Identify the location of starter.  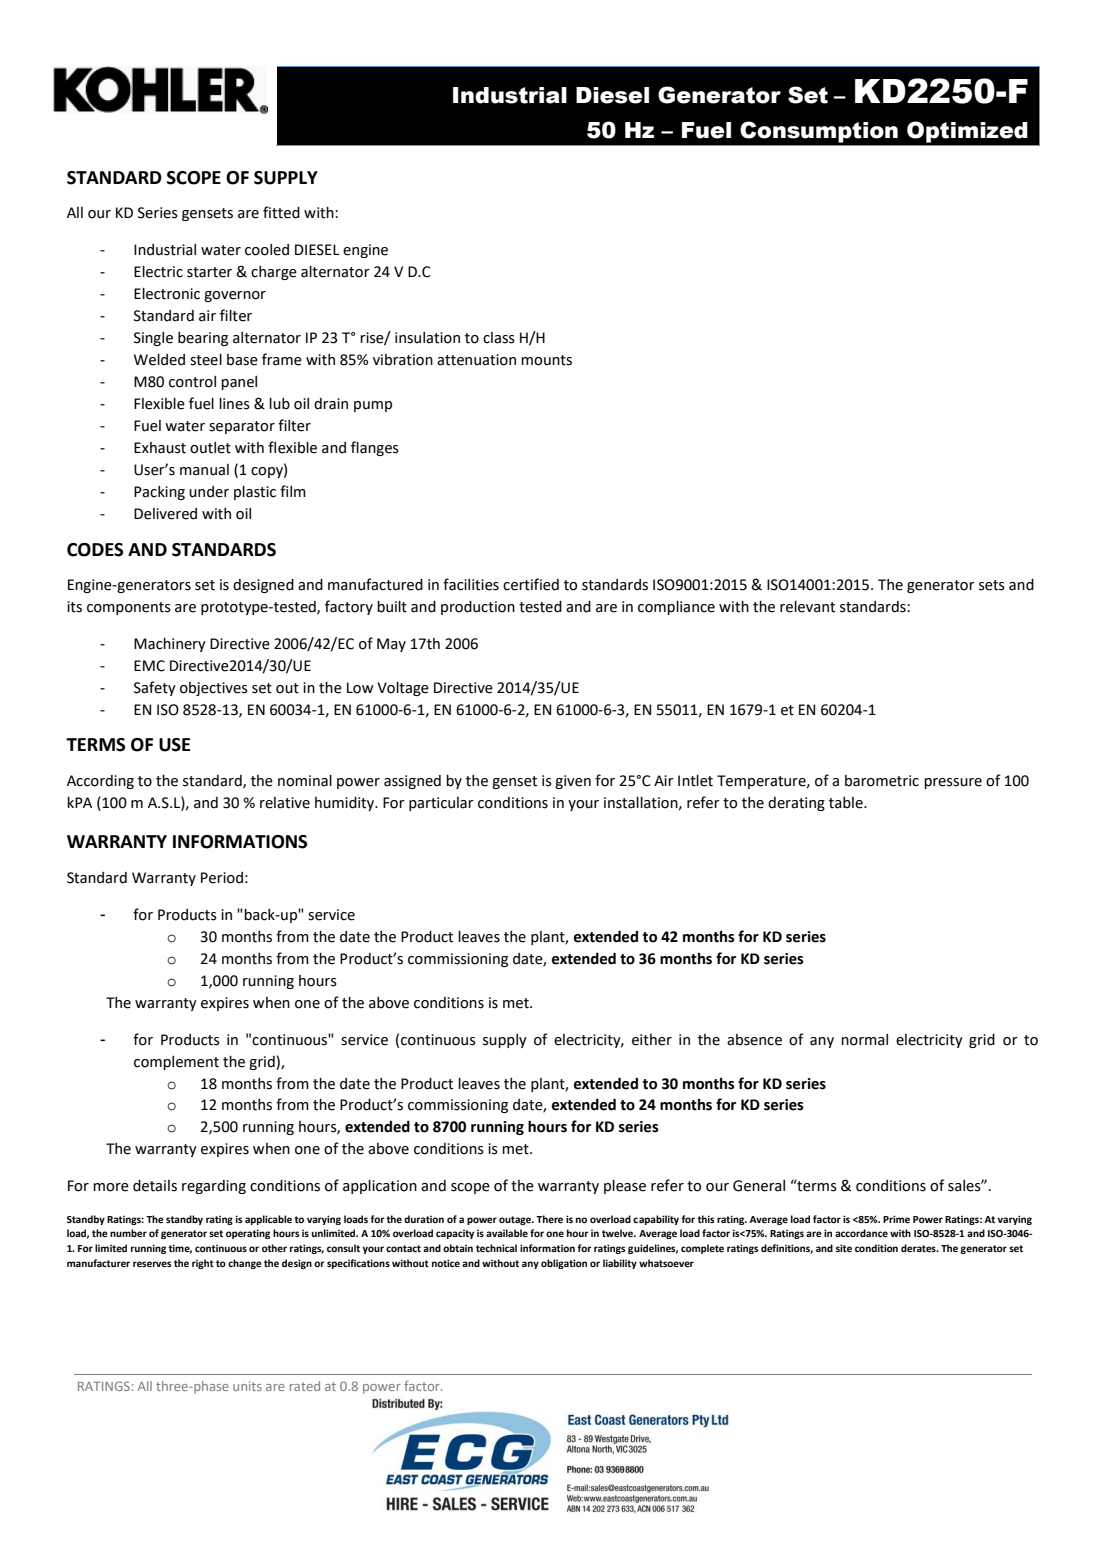
(209, 272).
